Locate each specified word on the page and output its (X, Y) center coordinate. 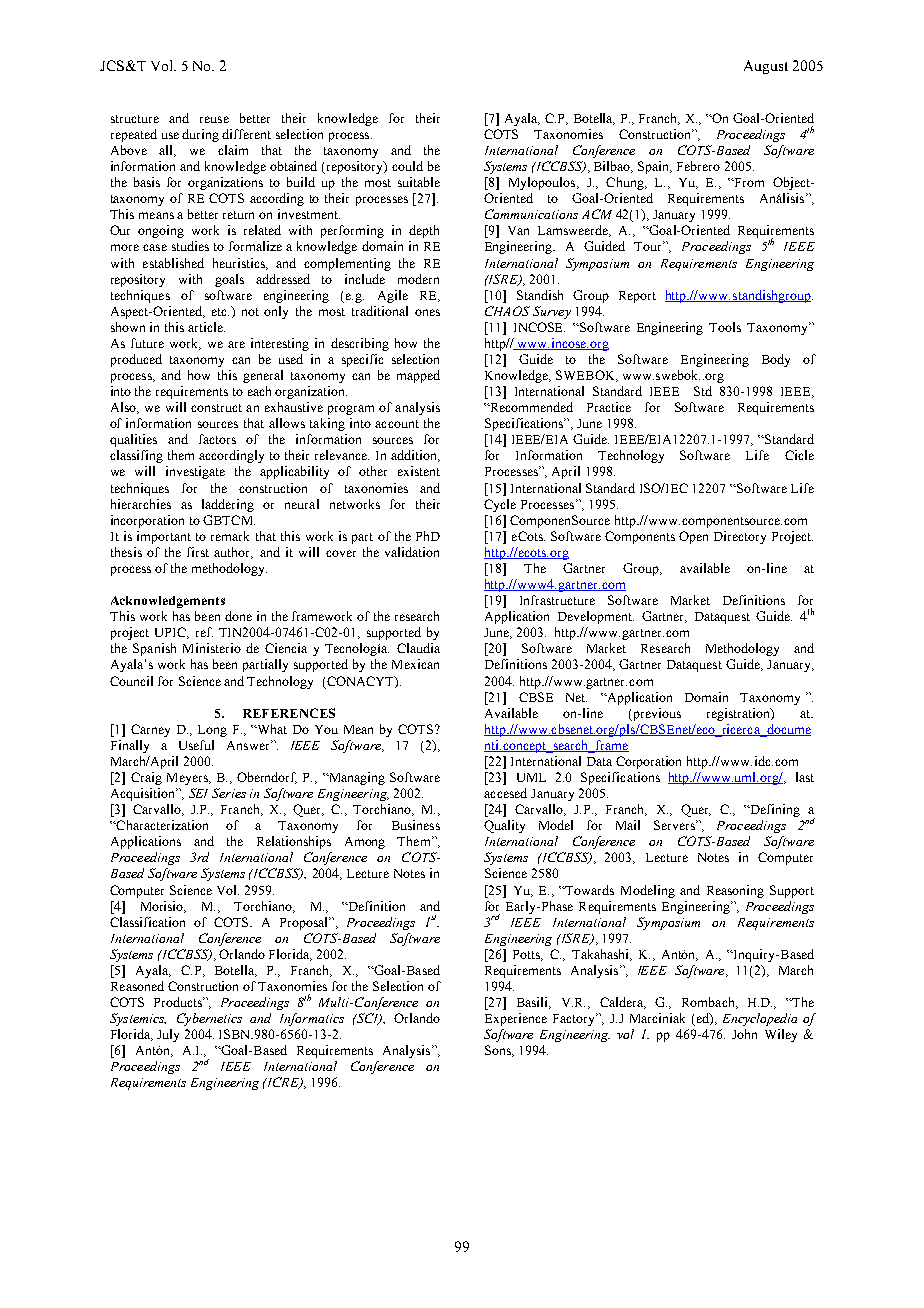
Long (212, 731)
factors (217, 439)
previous (656, 714)
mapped (418, 376)
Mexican (415, 664)
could (407, 166)
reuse (214, 119)
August (766, 67)
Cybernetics (209, 1019)
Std (703, 391)
